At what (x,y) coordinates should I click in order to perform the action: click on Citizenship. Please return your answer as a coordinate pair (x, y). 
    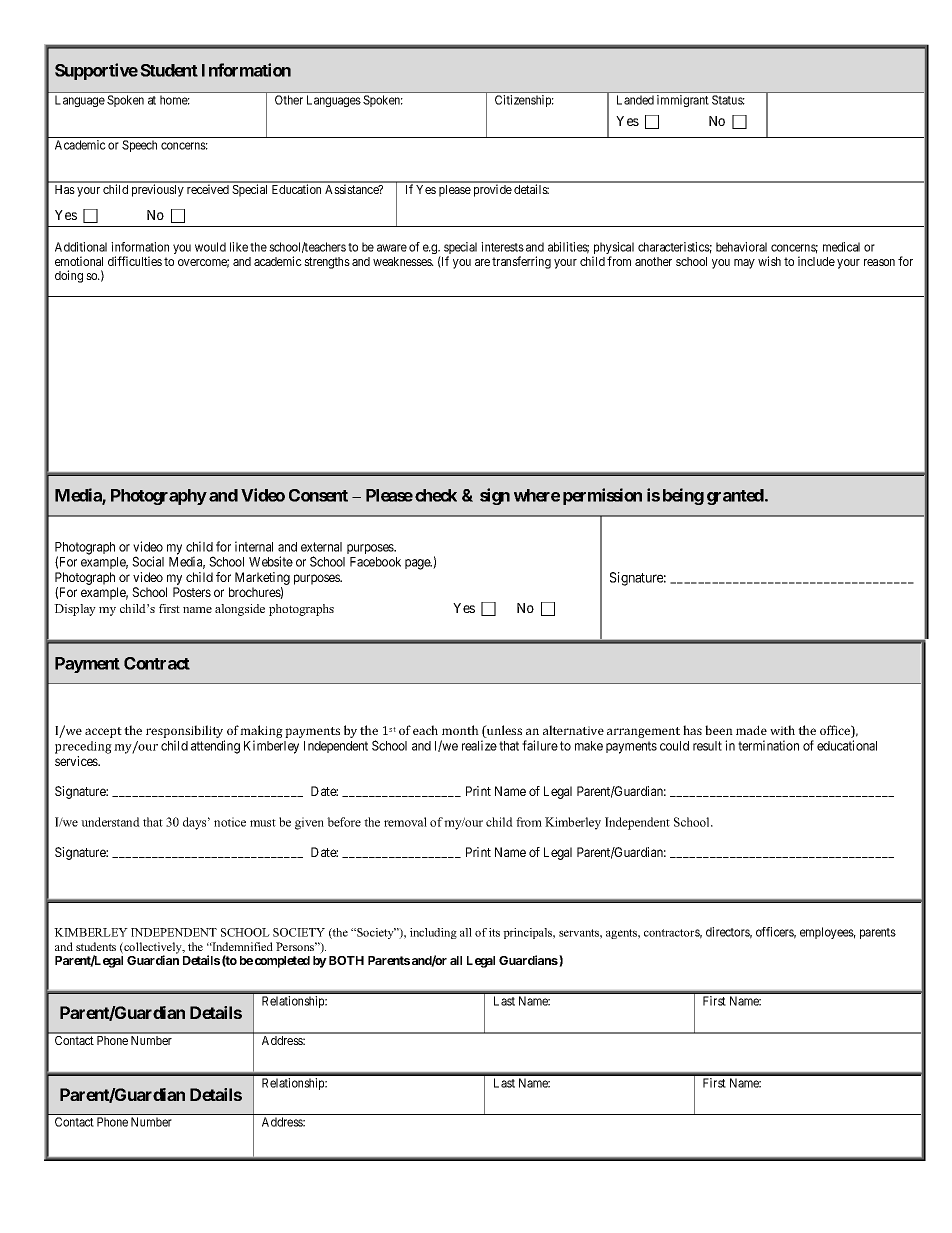
    Looking at the image, I should click on (524, 101).
